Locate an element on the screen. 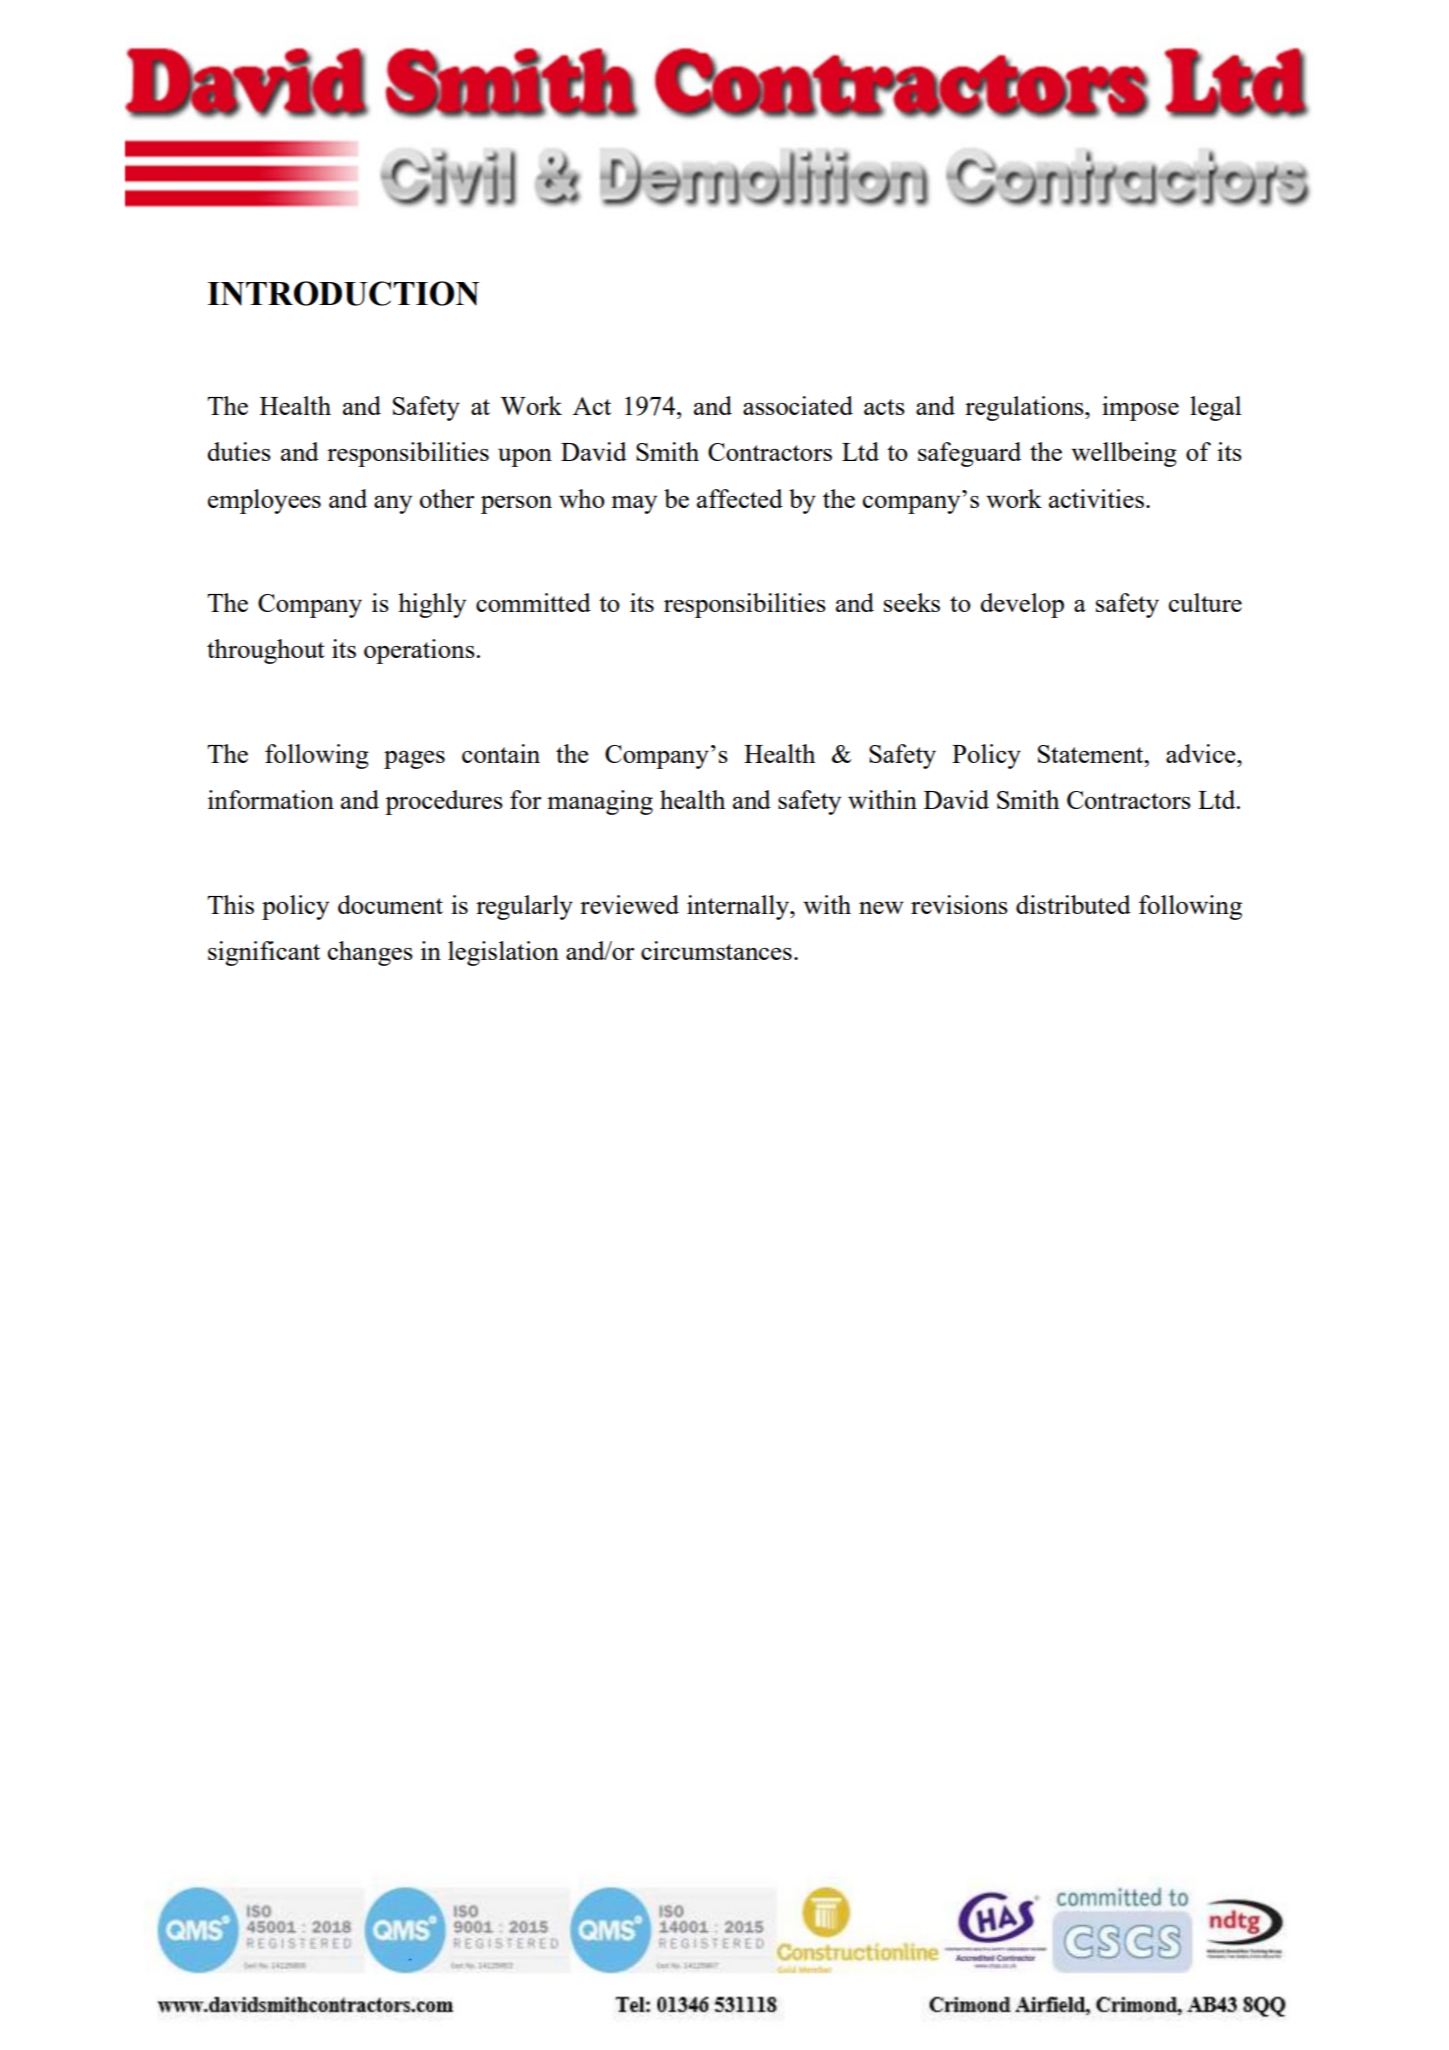 The width and height of the screenshot is (1449, 2050). Statement is located at coordinates (1092, 754).
